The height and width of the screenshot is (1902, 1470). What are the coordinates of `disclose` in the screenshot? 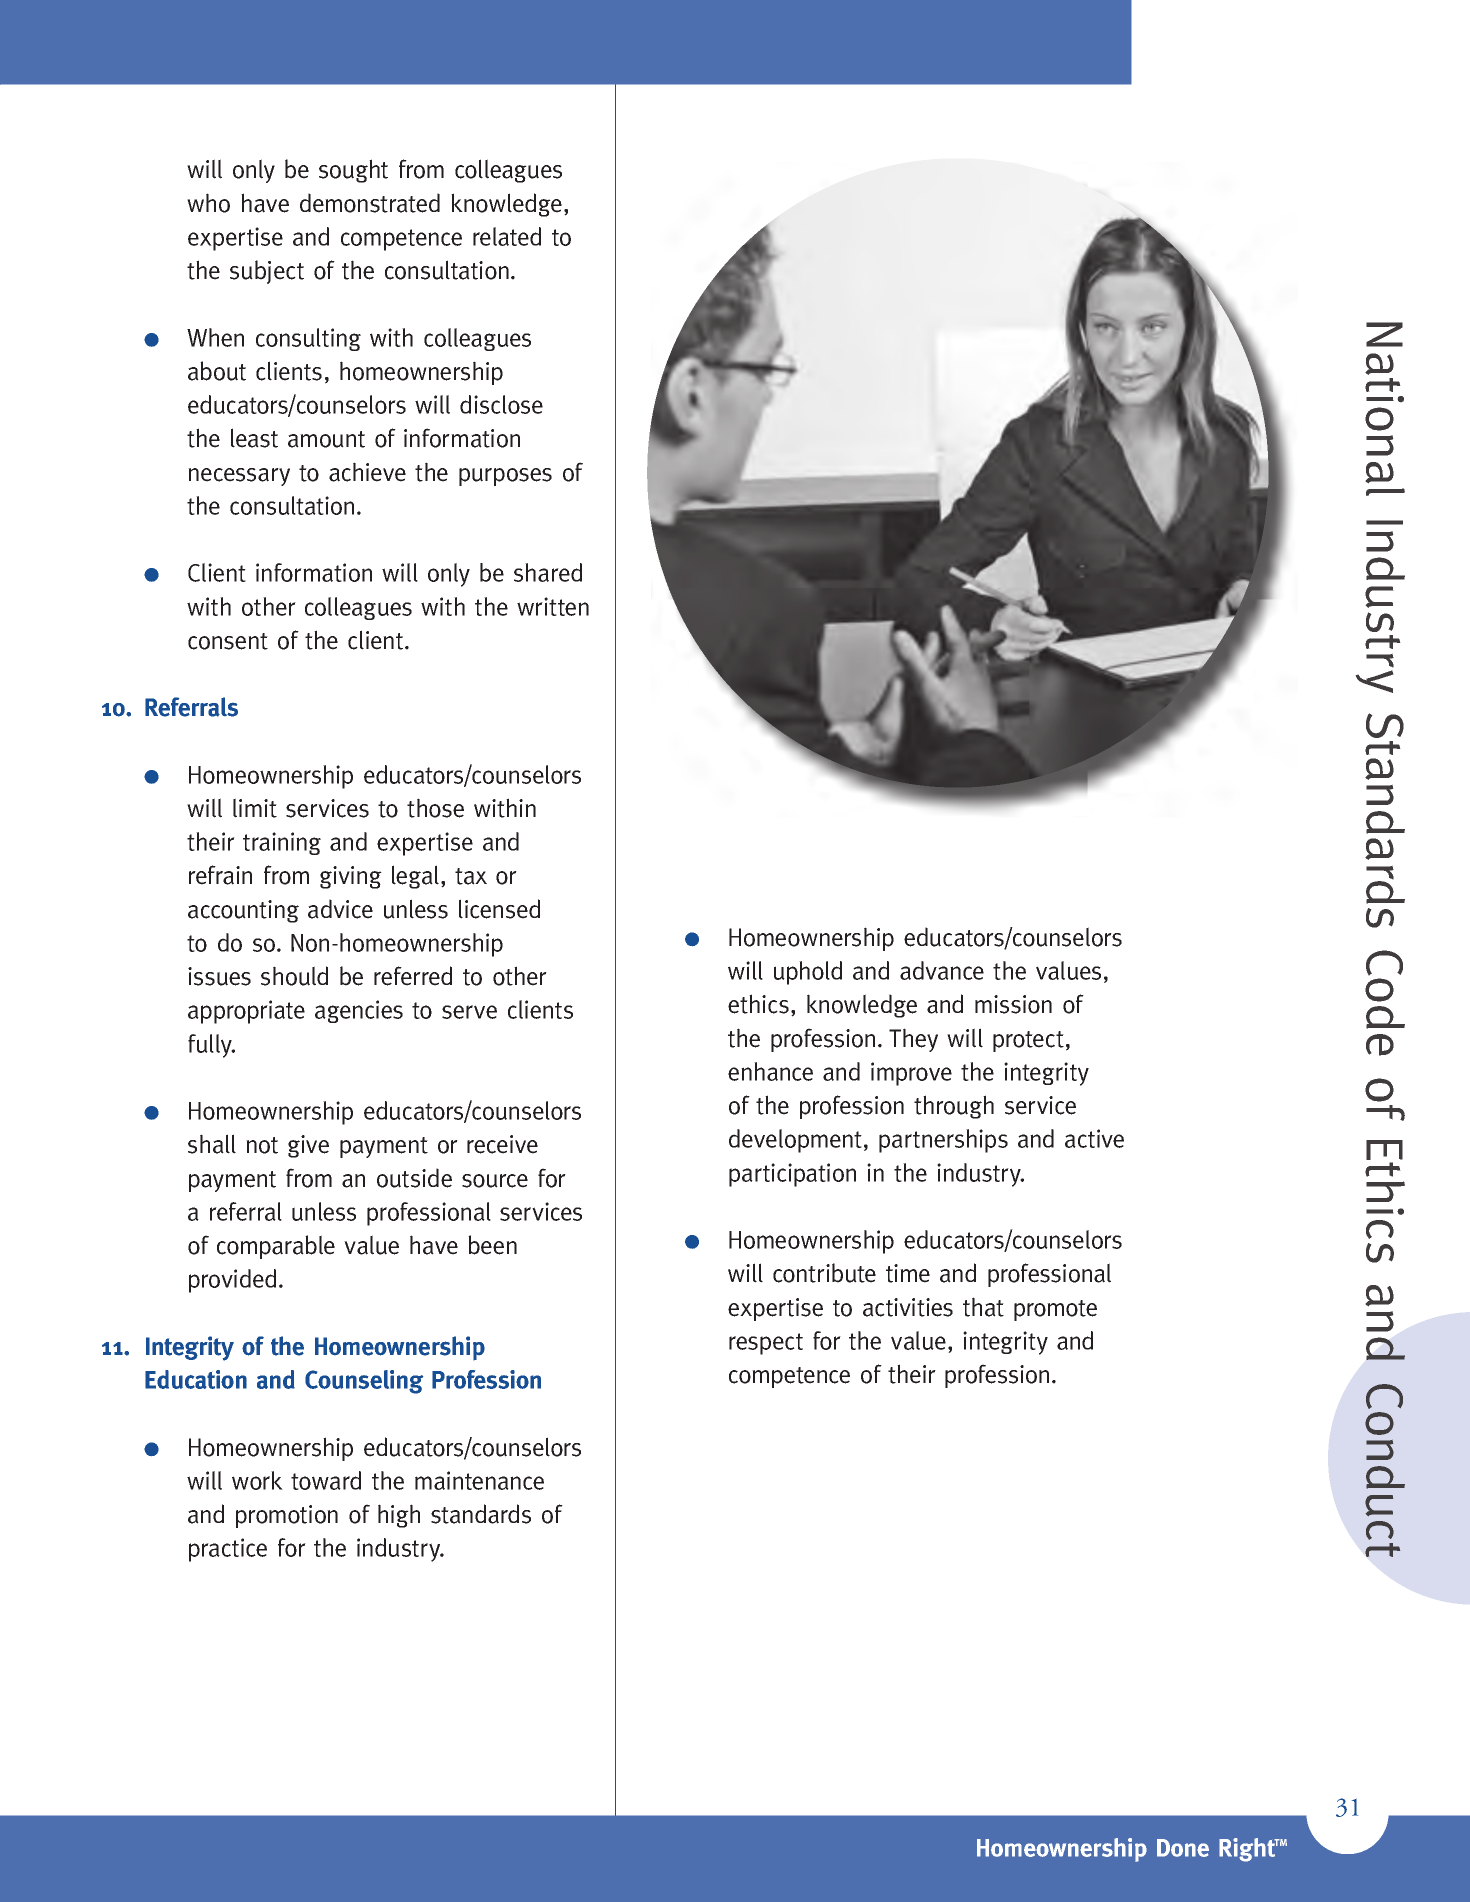 It's located at (501, 404).
